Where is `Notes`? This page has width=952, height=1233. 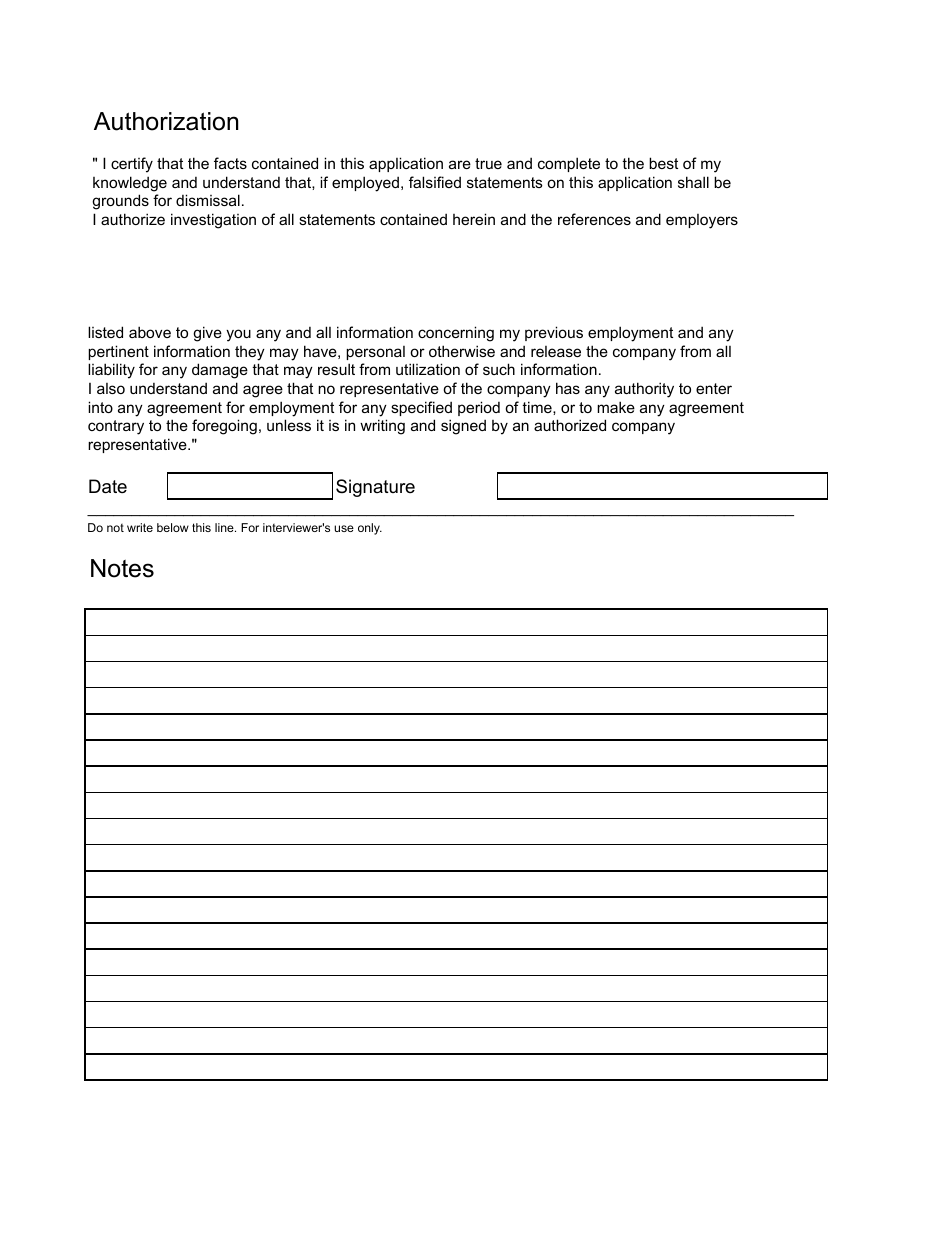
Notes is located at coordinates (122, 568).
